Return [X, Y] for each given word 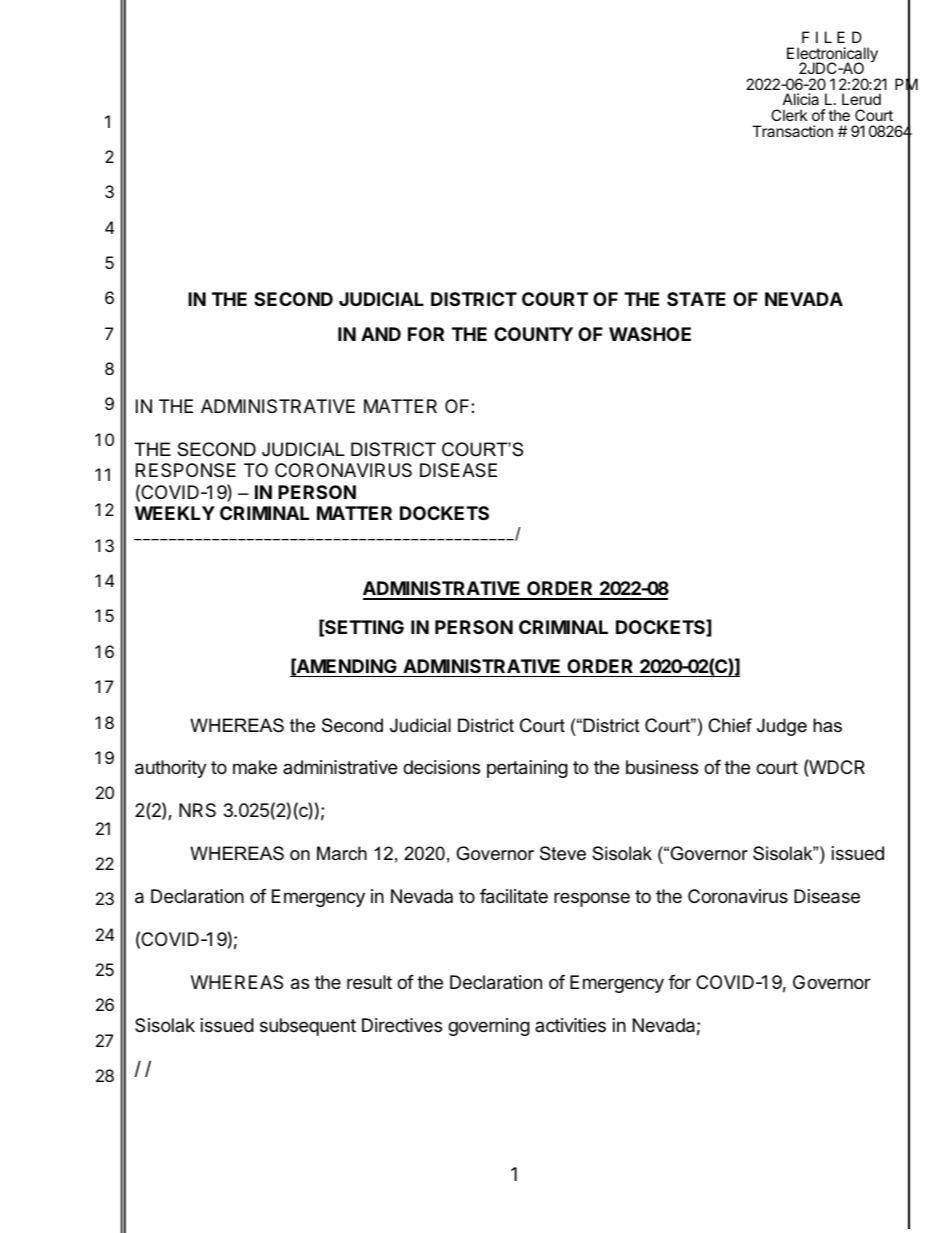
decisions [441, 767]
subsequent [308, 1027]
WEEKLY [175, 513]
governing [489, 1027]
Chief [730, 725]
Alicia [801, 99]
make [255, 767]
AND [381, 334]
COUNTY [533, 334]
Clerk [789, 115]
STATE [696, 299]
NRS [197, 810]
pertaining [527, 769]
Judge [782, 727]
